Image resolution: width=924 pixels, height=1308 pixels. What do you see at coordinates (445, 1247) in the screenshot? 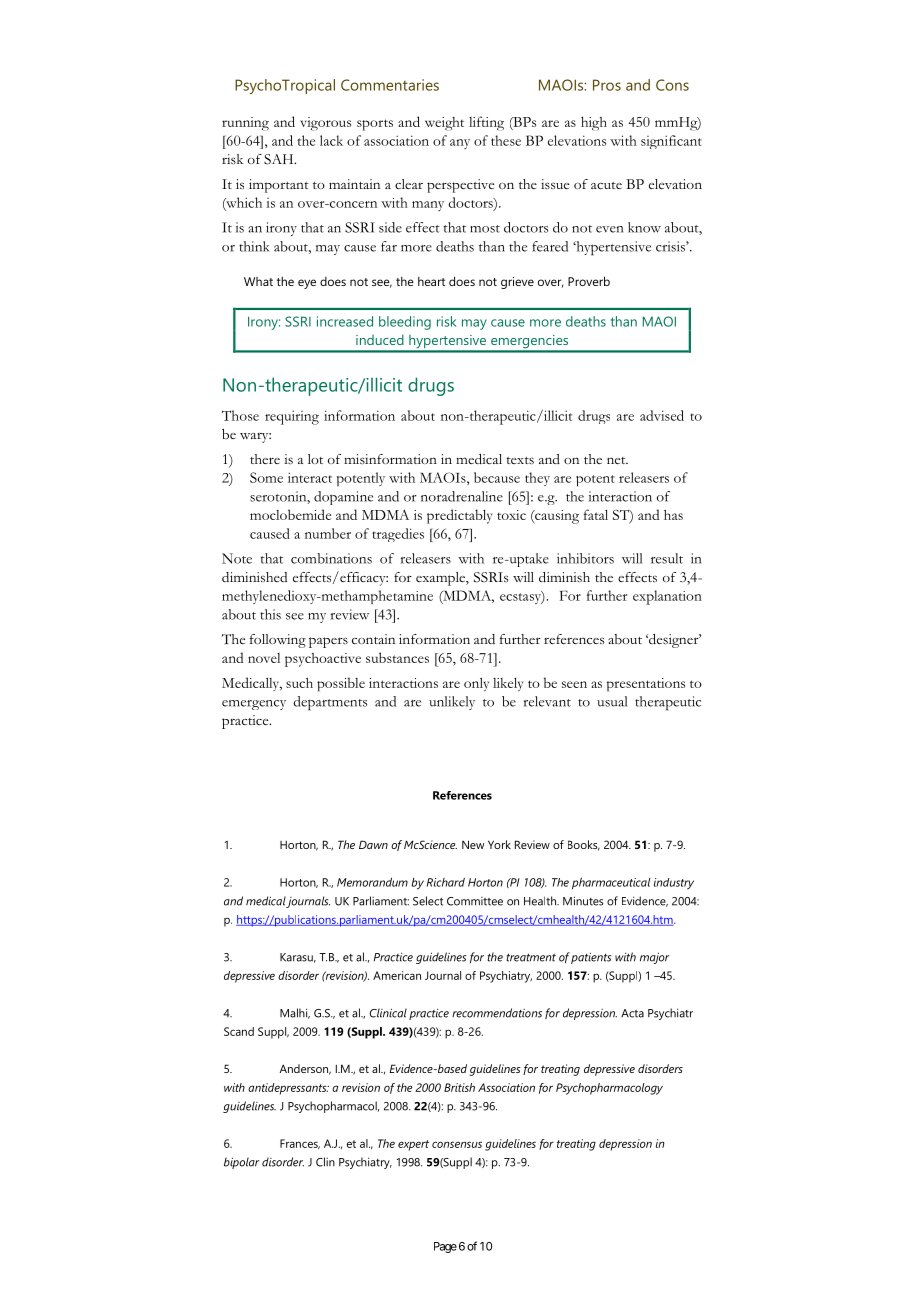
I see `Page` at bounding box center [445, 1247].
